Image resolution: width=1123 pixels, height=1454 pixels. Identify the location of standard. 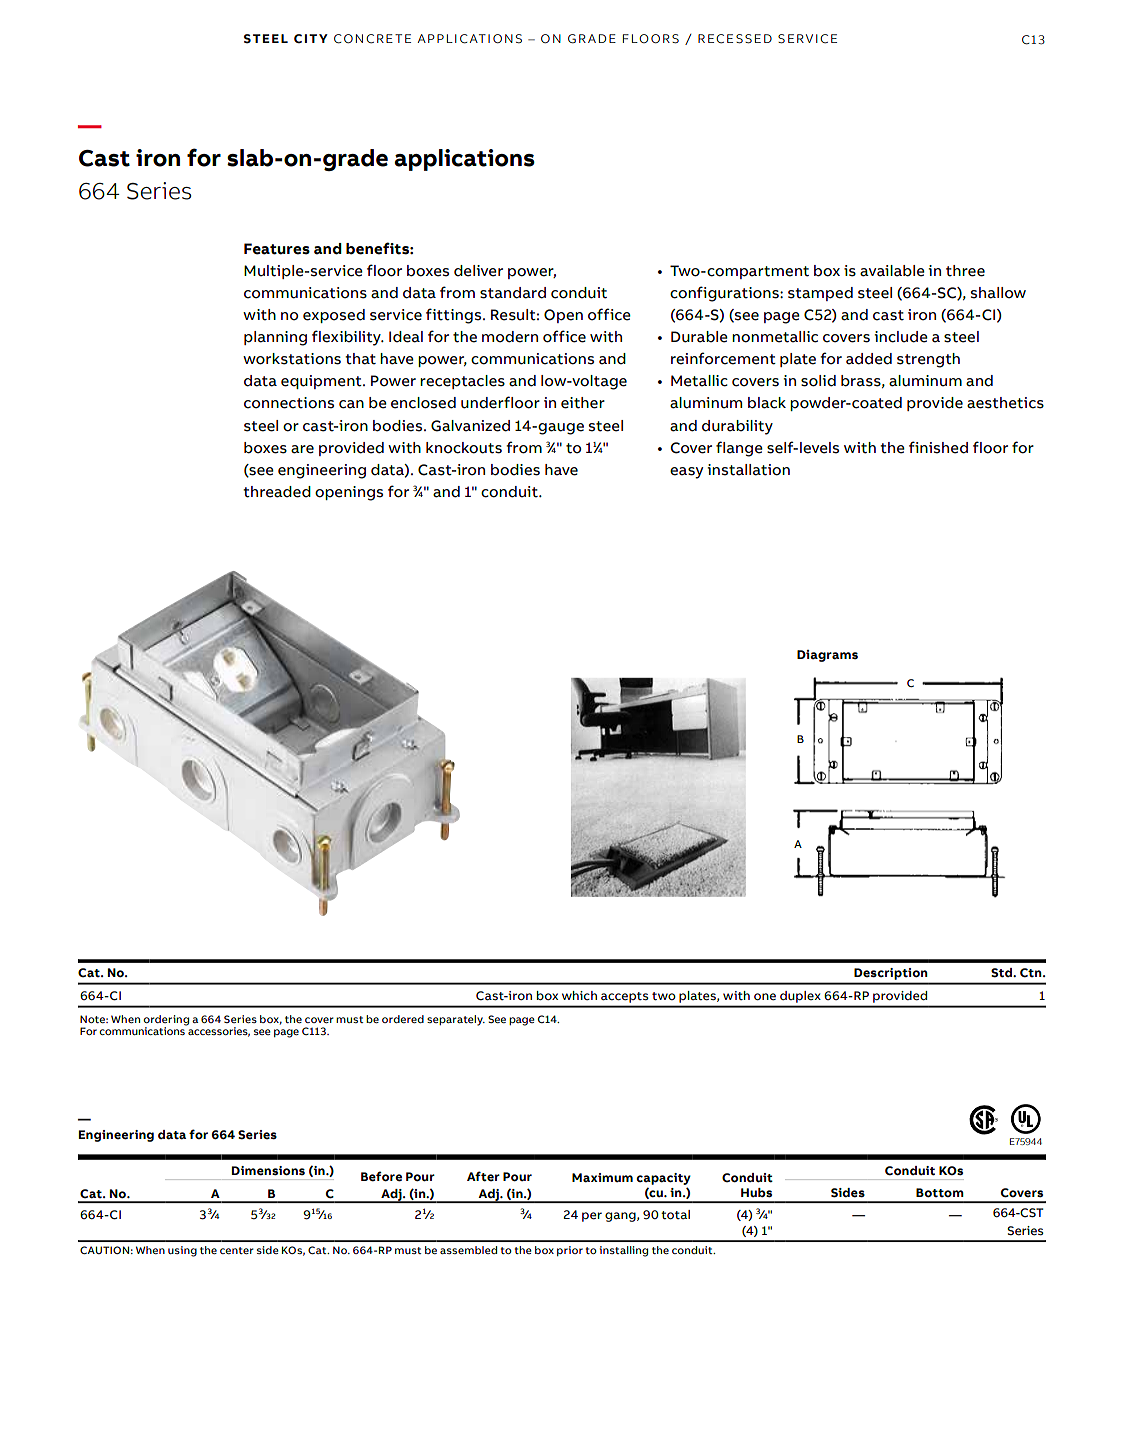
(513, 293).
